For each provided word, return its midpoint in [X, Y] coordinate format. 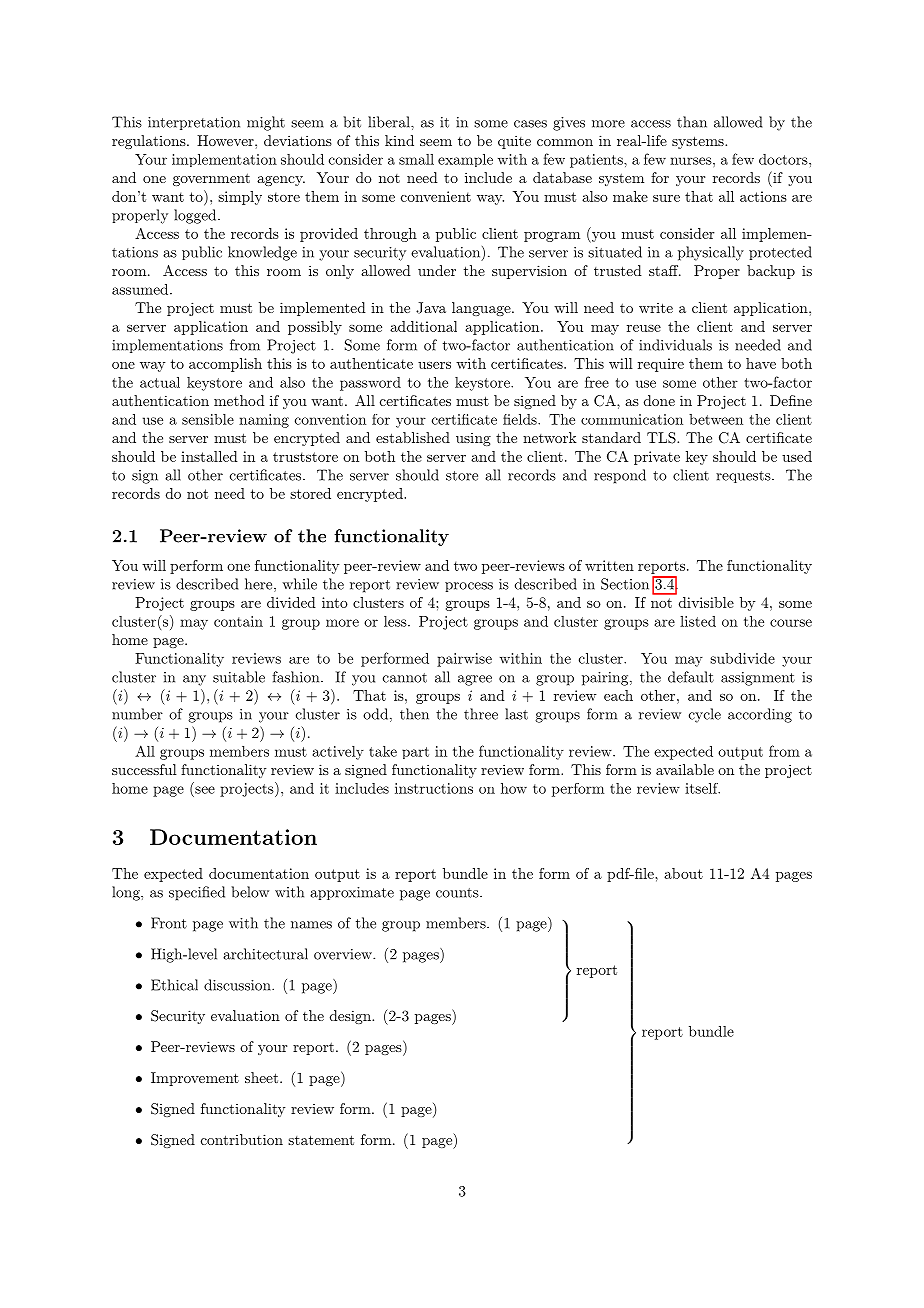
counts [458, 893]
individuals [675, 345]
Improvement [195, 1079]
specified [197, 893]
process [469, 587]
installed [209, 456]
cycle [705, 715]
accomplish [225, 365]
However [226, 140]
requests [743, 477]
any [194, 680]
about [683, 873]
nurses [691, 161]
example [465, 160]
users [434, 365]
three [481, 714]
